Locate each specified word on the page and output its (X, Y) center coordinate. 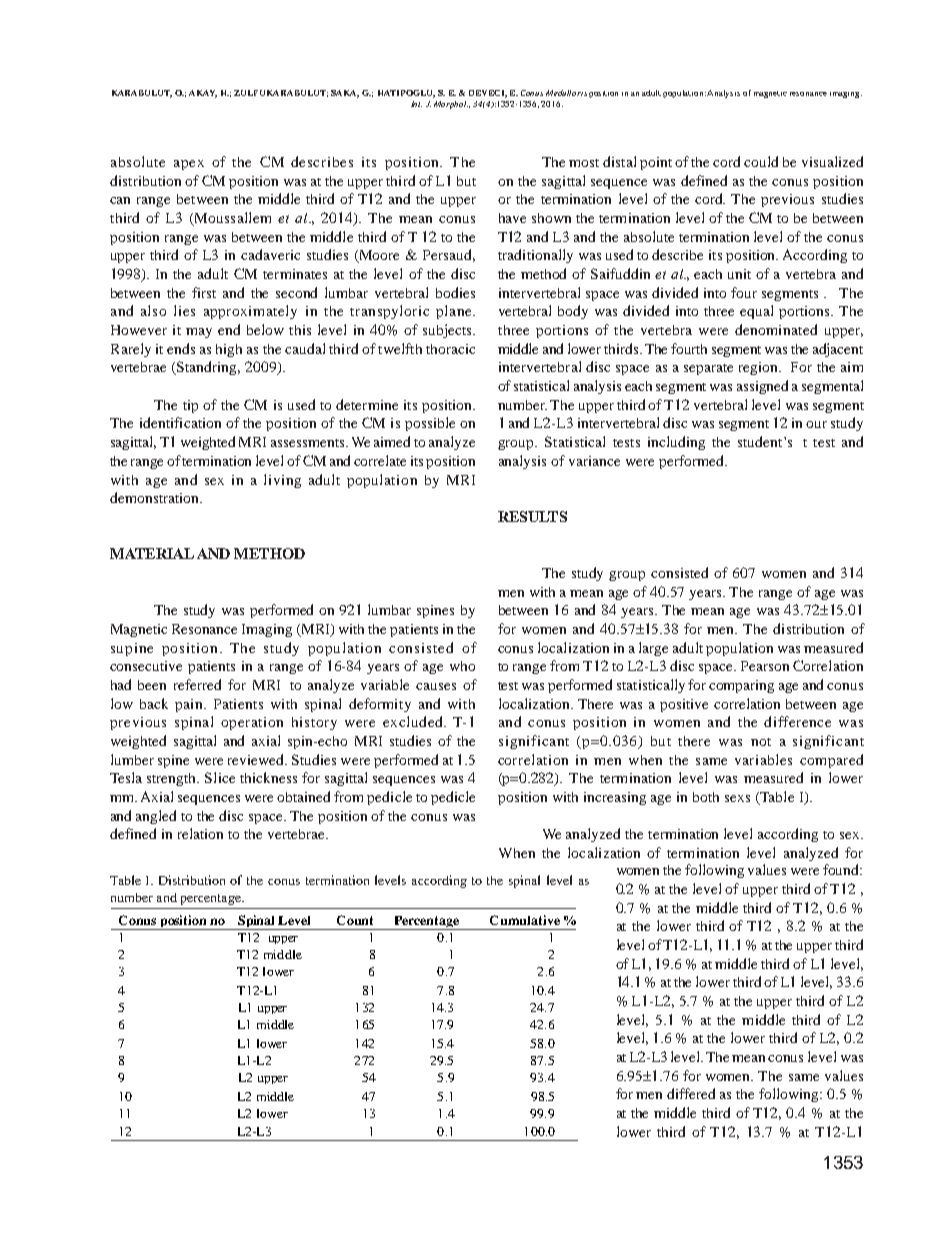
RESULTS (532, 516)
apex (189, 165)
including (676, 443)
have (512, 218)
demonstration (155, 497)
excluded (414, 721)
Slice (220, 777)
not (761, 742)
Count (355, 920)
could (761, 161)
